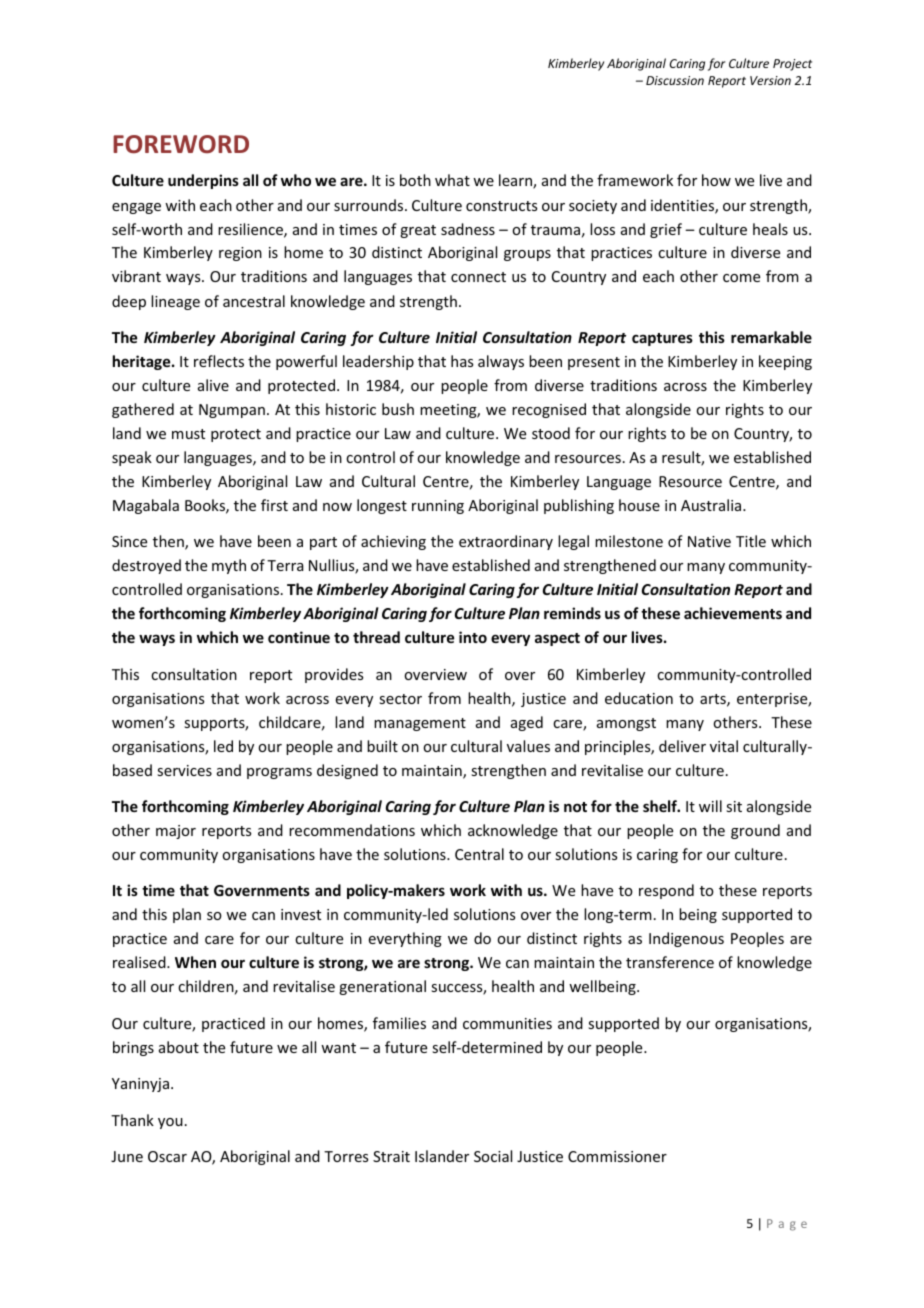  Describe the element at coordinates (452, 180) in the page. I see `what` at that location.
